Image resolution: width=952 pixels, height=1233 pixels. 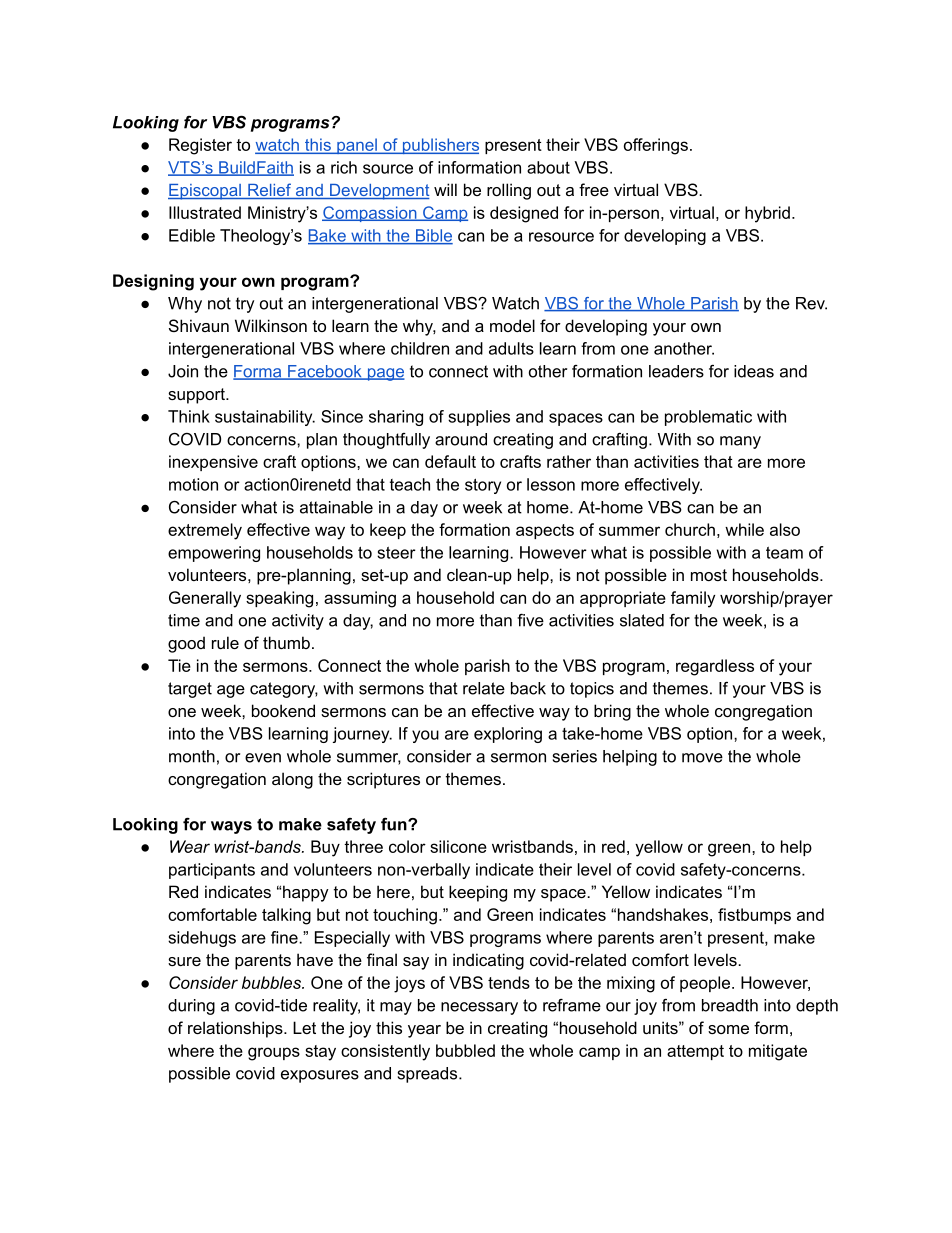 I want to click on story, so click(x=483, y=486).
